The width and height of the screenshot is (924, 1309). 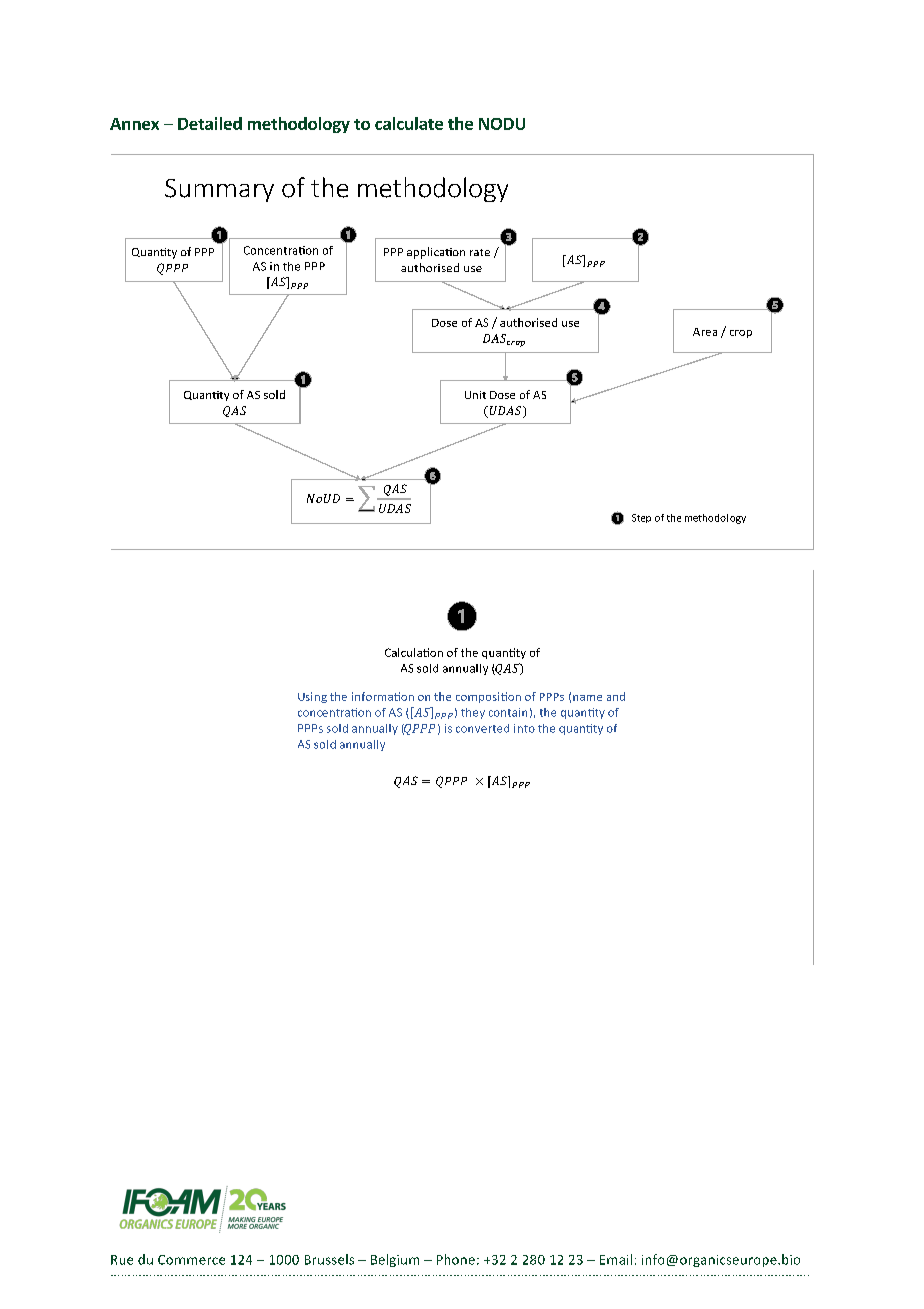 I want to click on Unit, so click(x=475, y=395).
